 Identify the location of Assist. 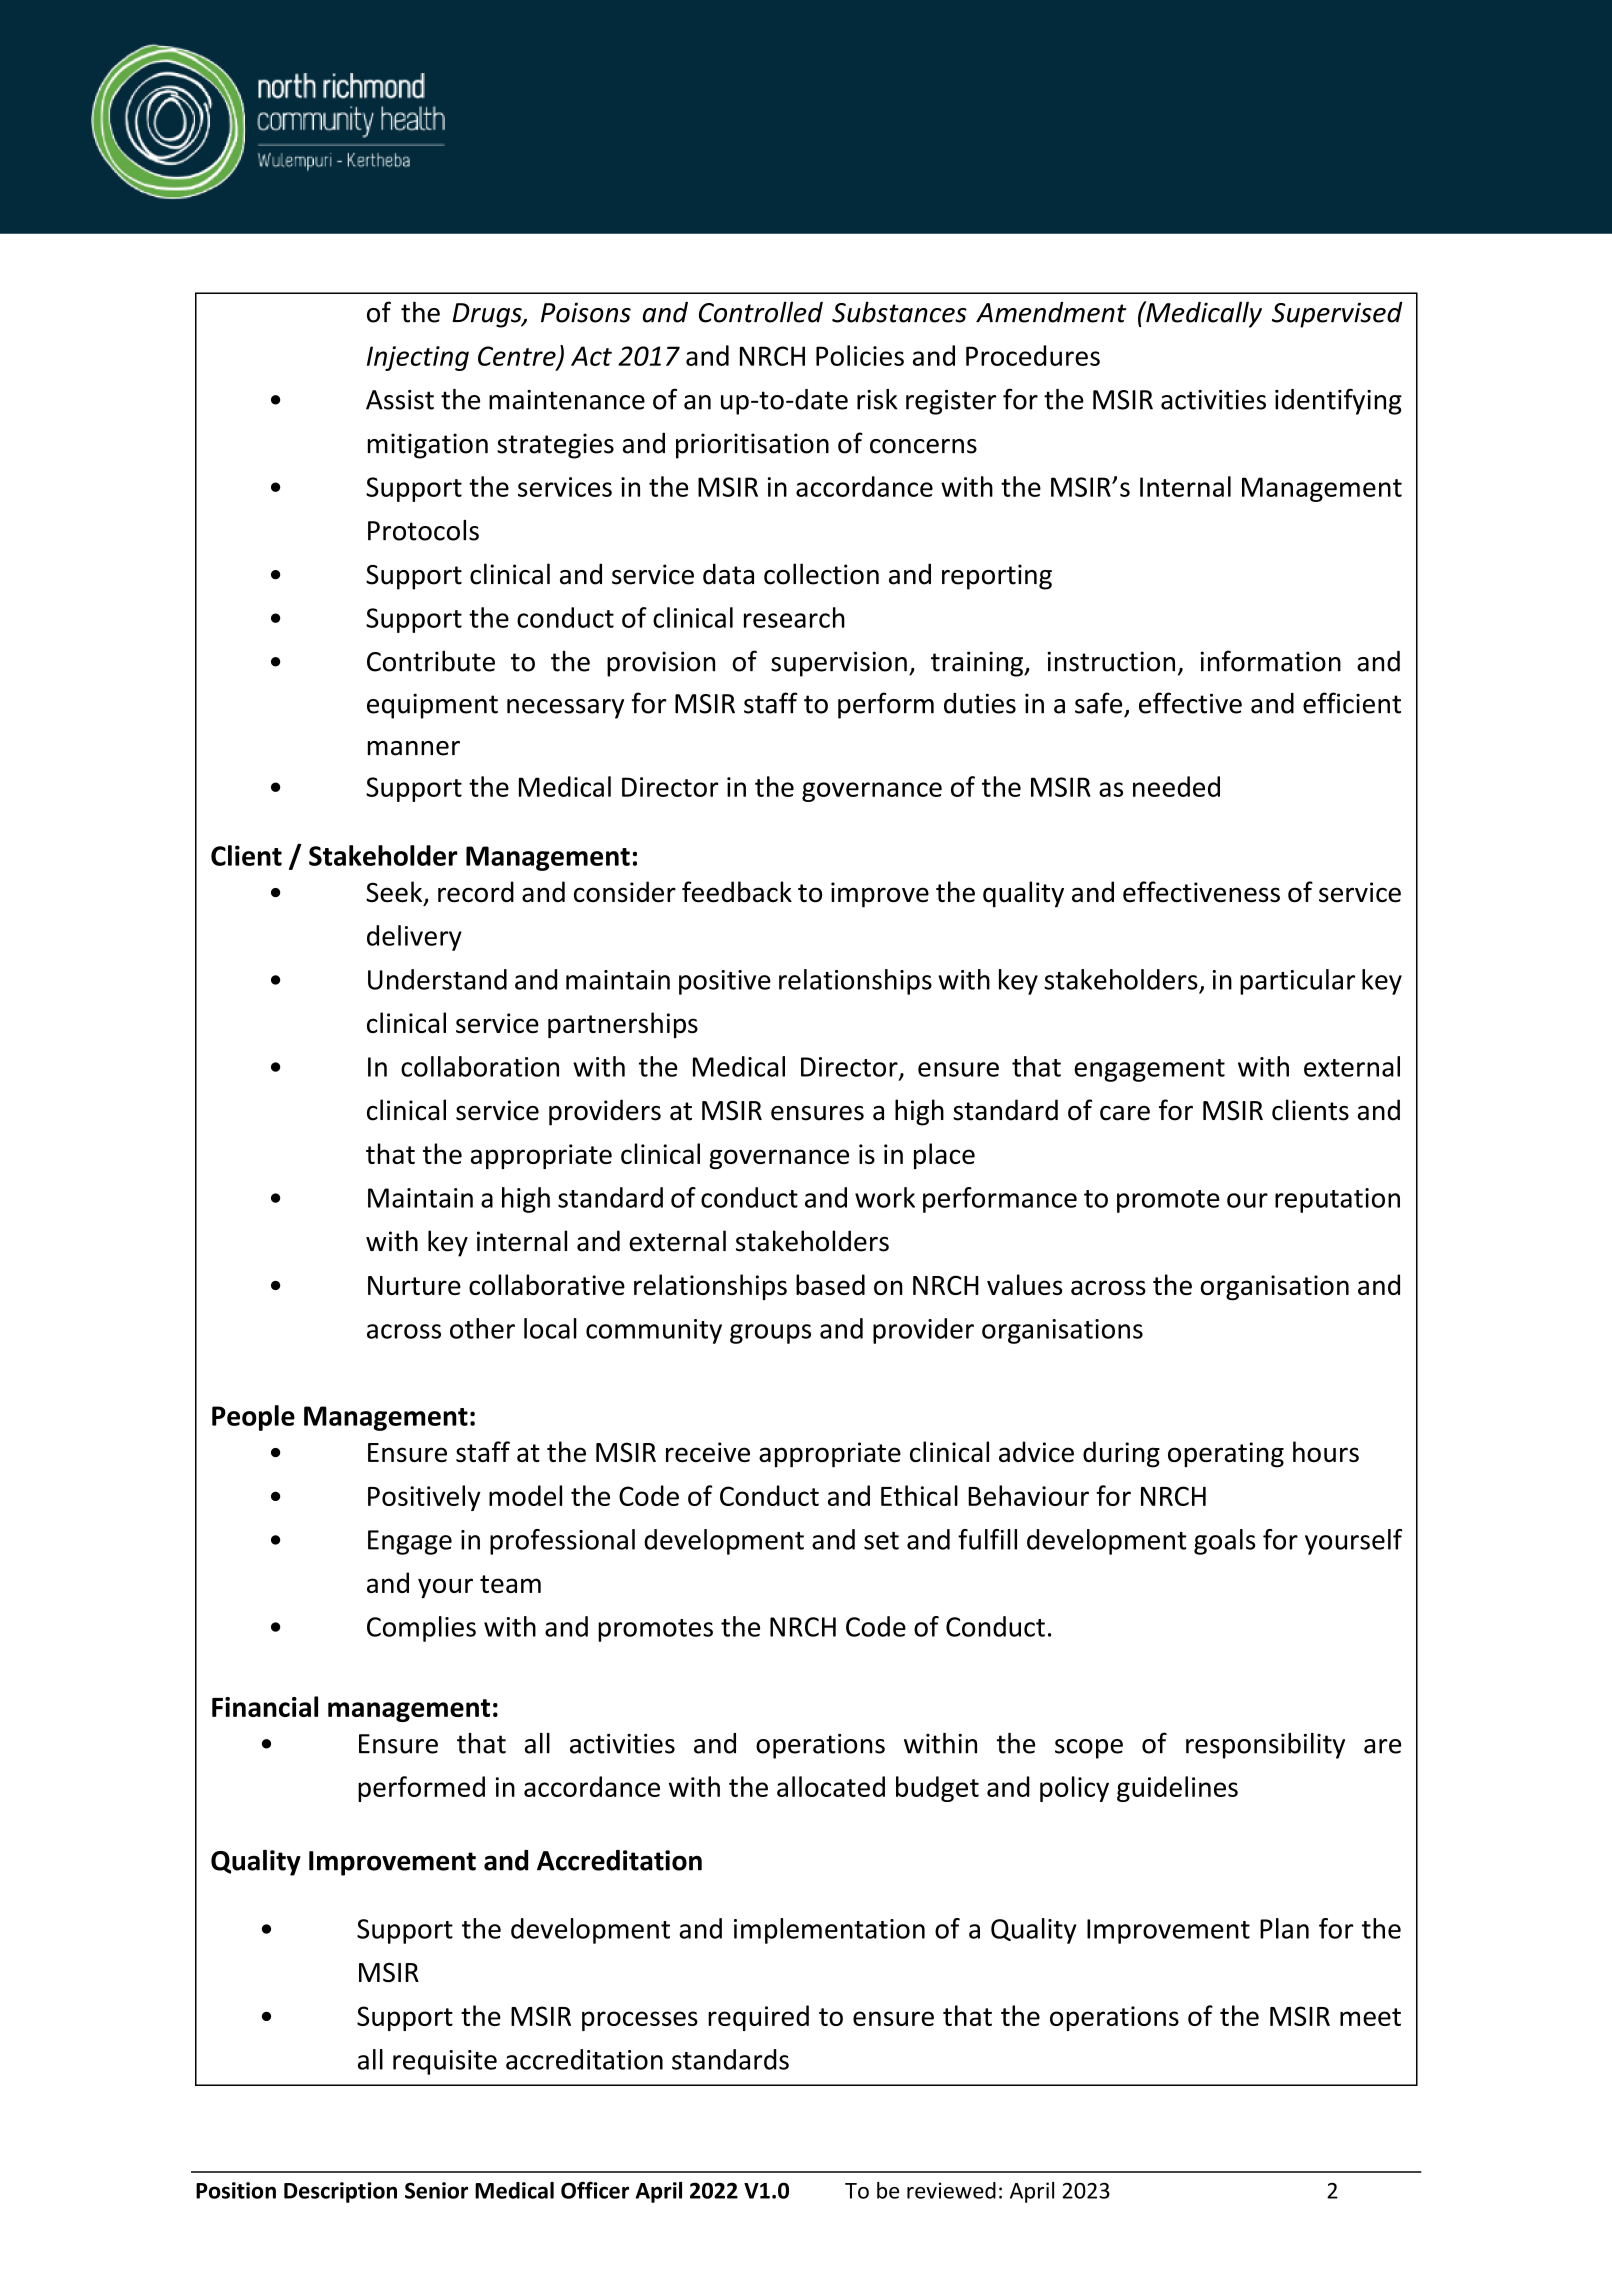
(400, 400).
